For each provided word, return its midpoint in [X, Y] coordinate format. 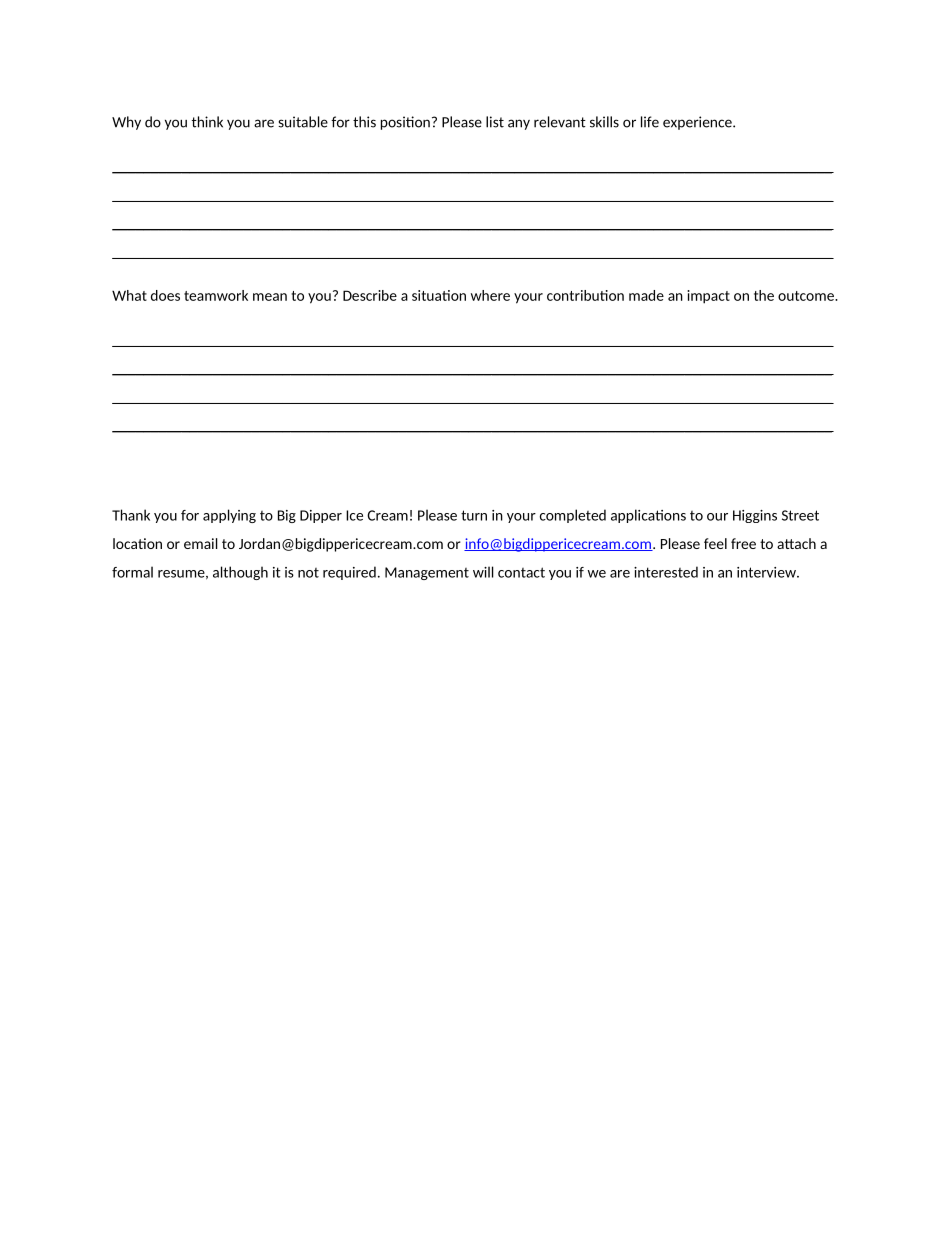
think [207, 122]
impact [708, 297]
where [490, 295]
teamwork [216, 295]
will [483, 572]
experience [698, 123]
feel [715, 543]
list [495, 122]
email [201, 543]
